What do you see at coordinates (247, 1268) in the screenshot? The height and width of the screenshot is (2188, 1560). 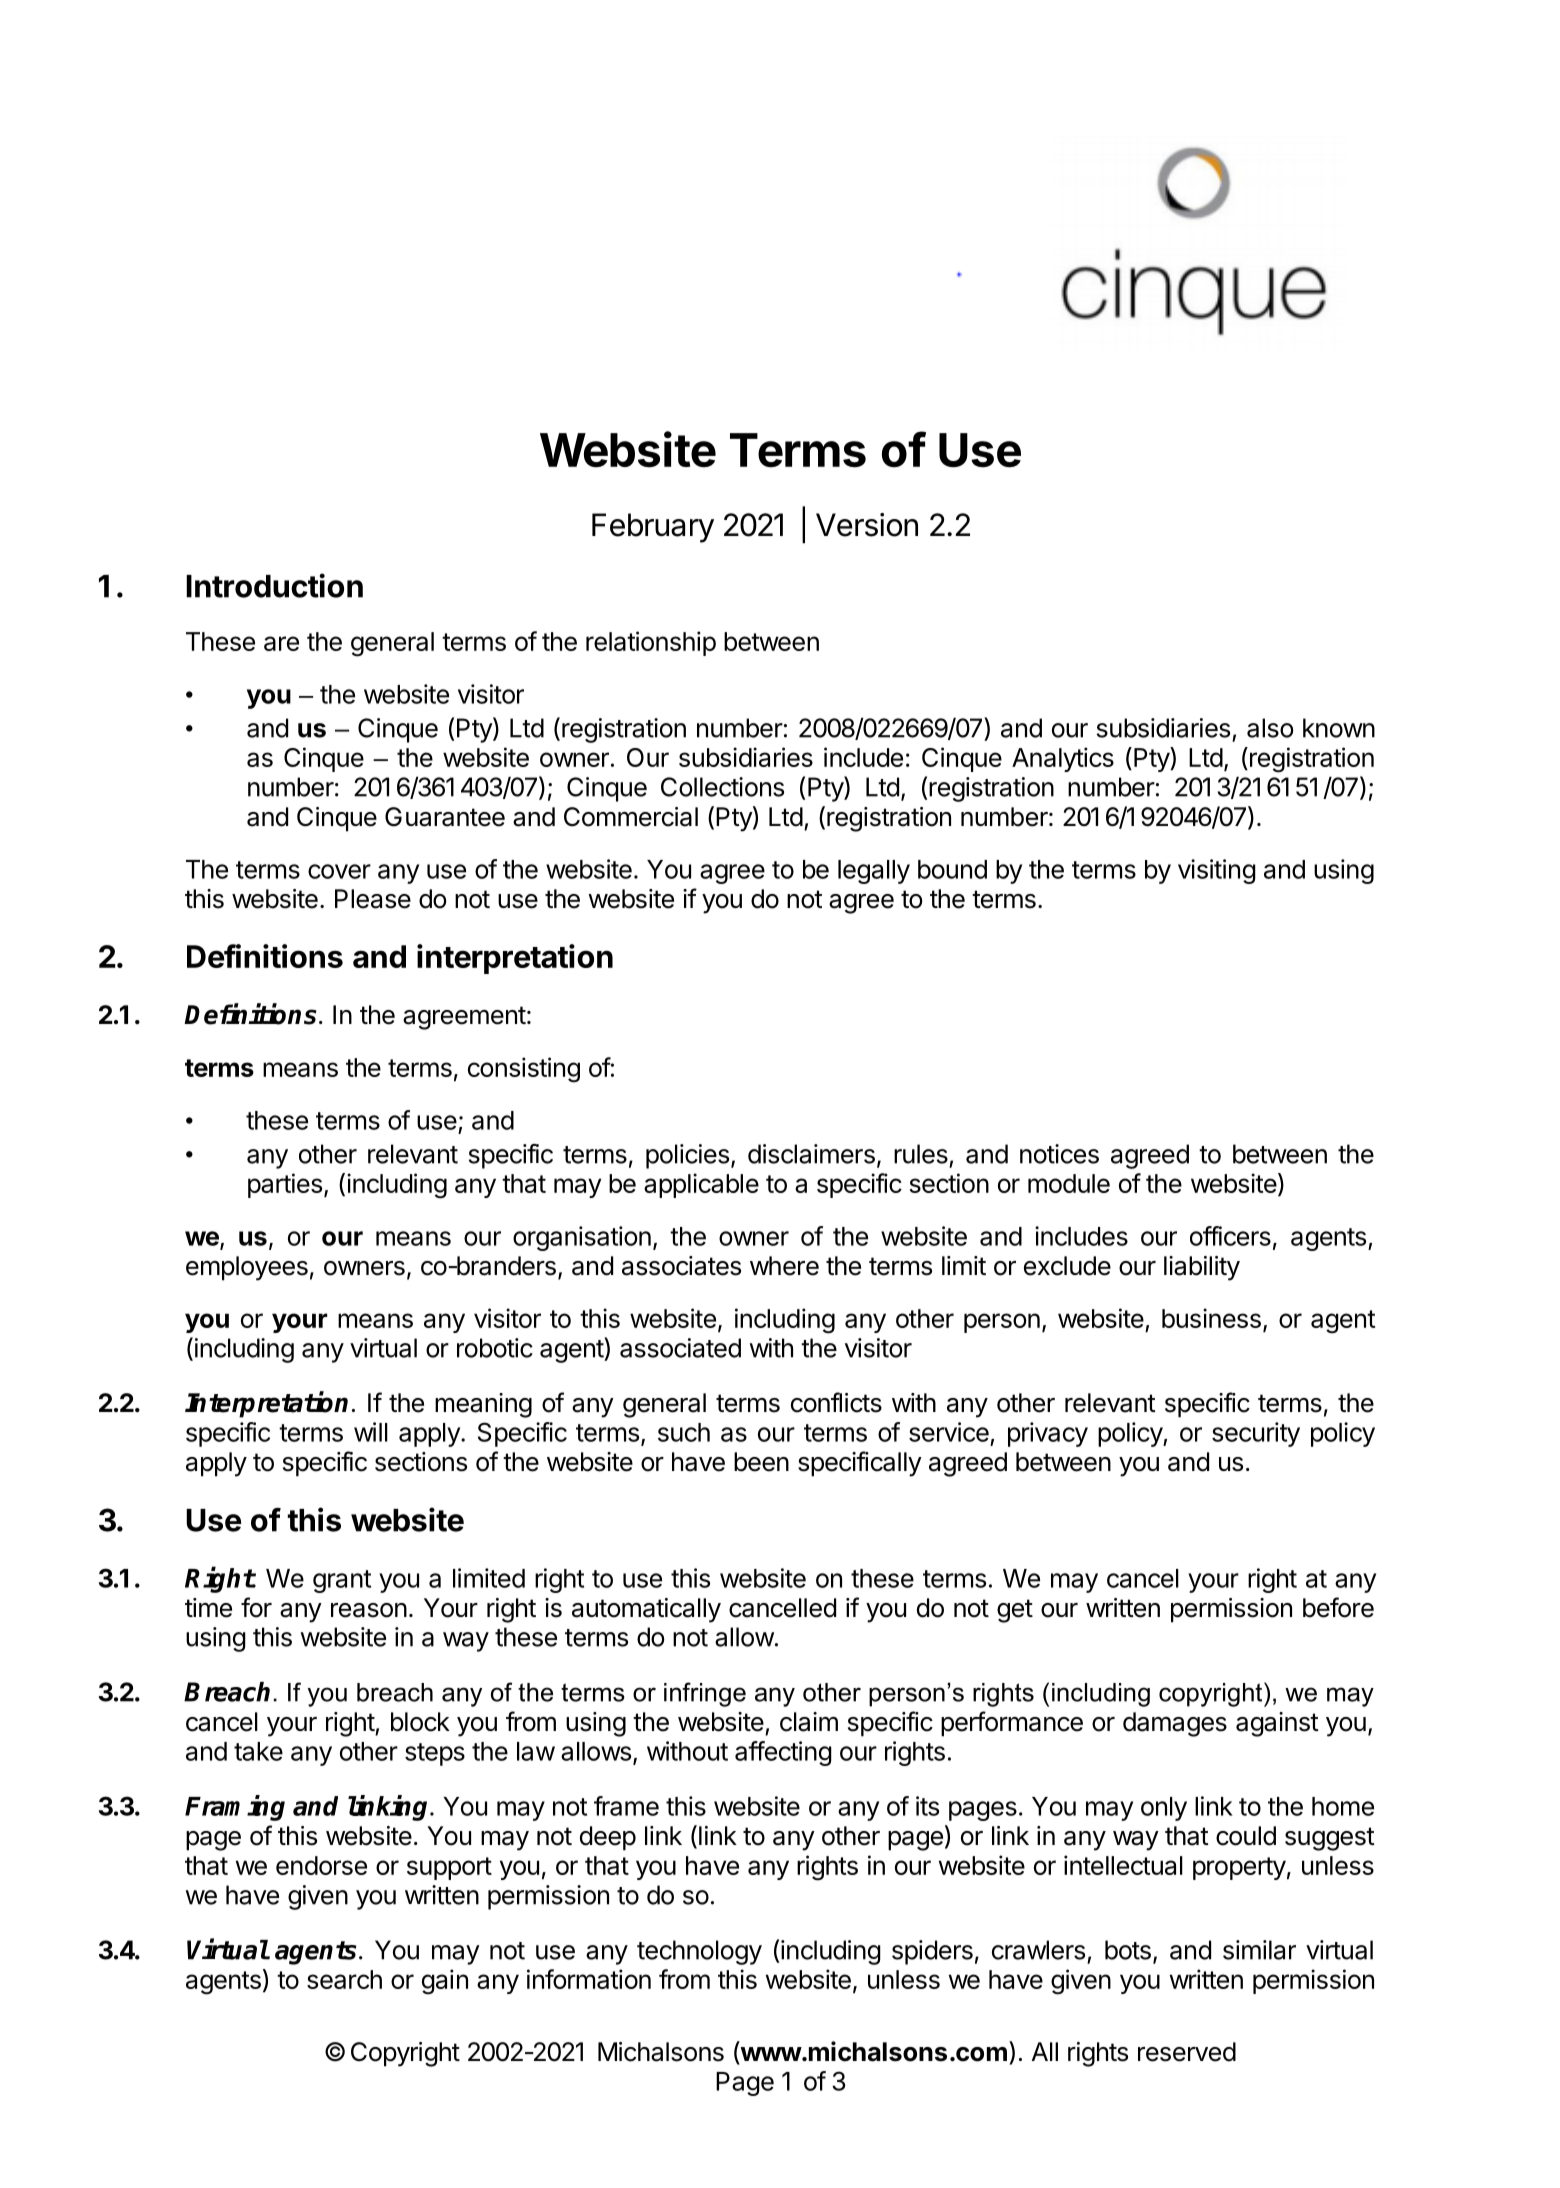 I see `employees` at bounding box center [247, 1268].
